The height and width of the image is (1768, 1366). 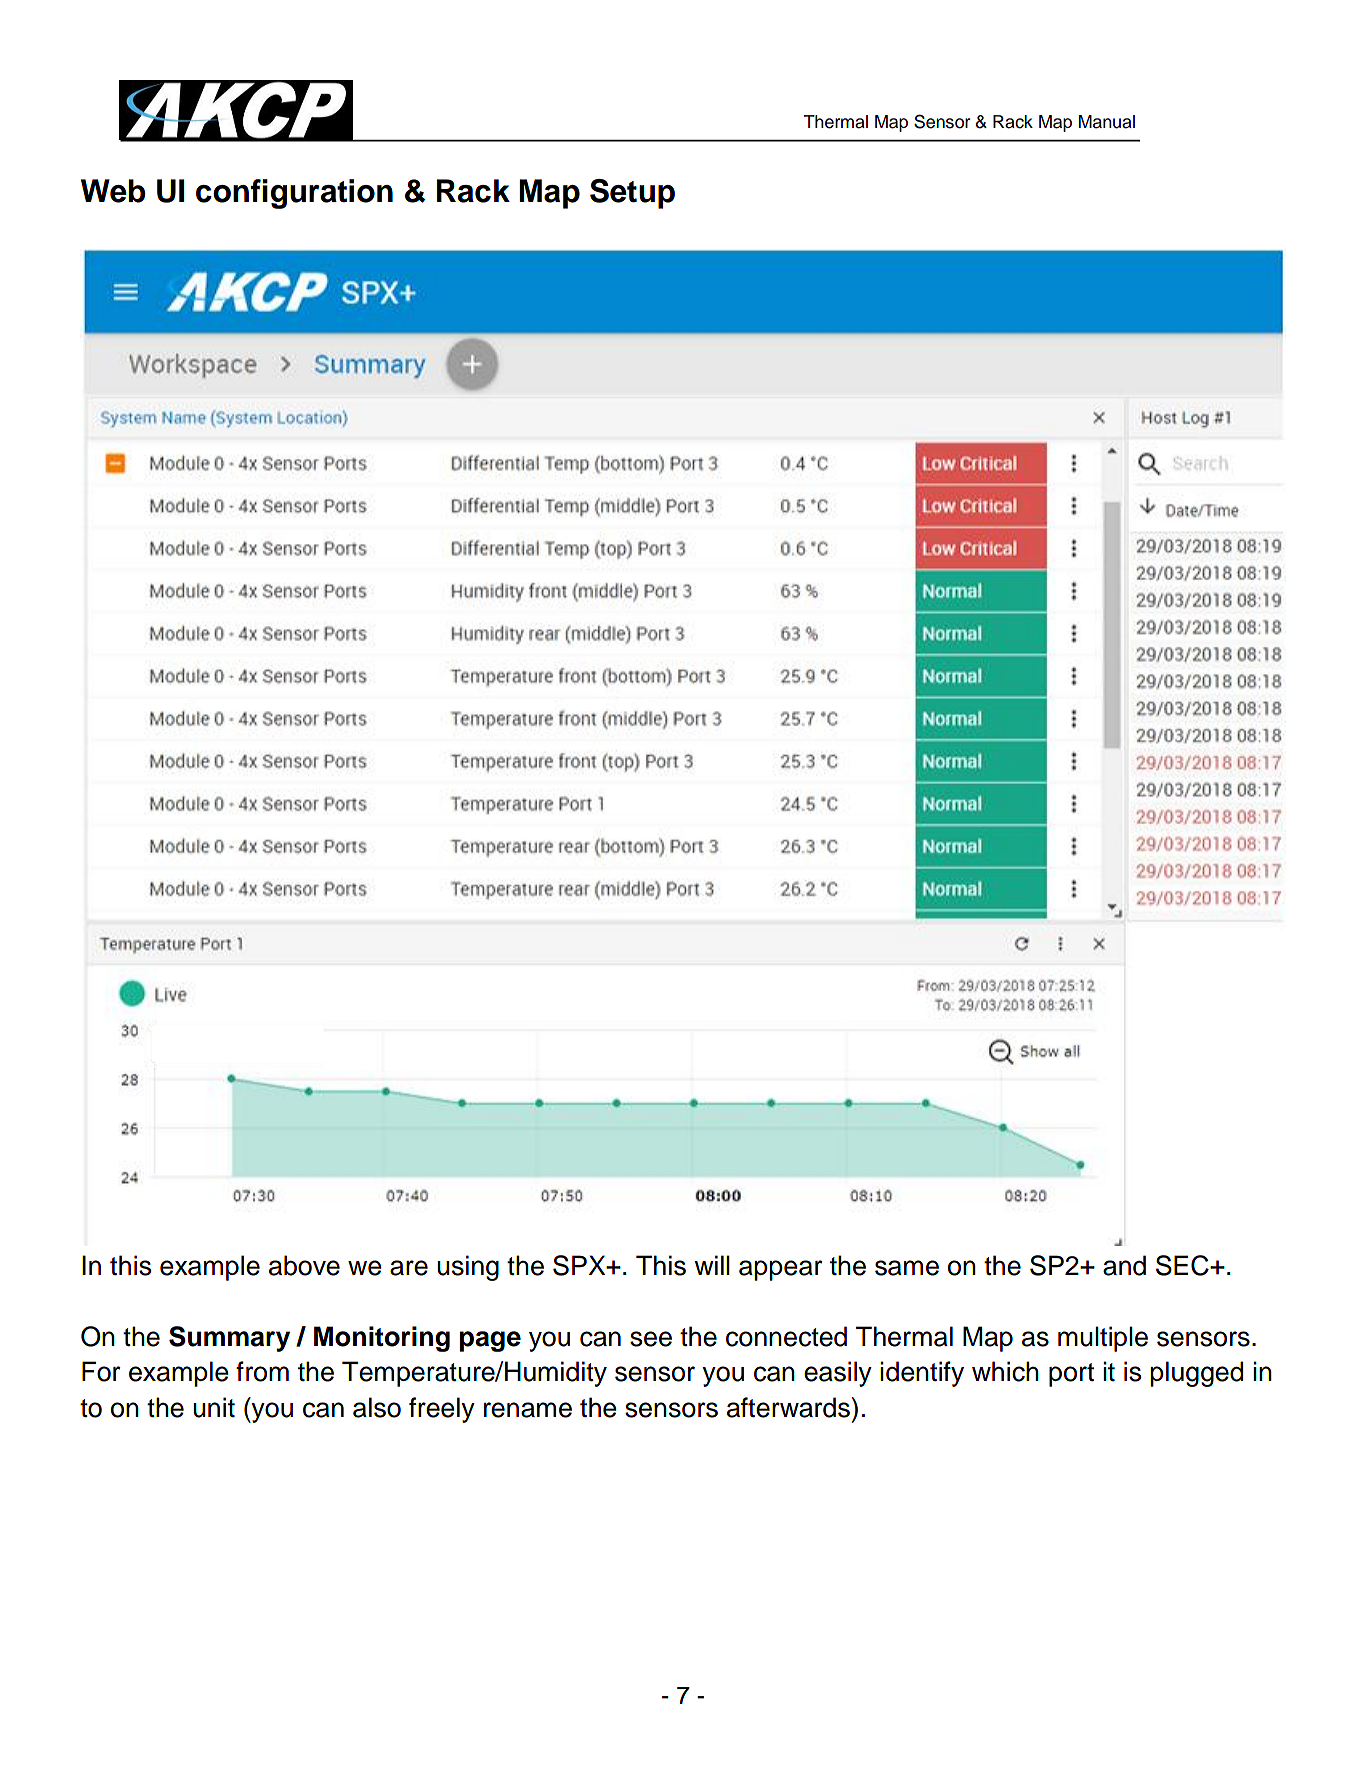 I want to click on Setup, so click(x=632, y=194).
